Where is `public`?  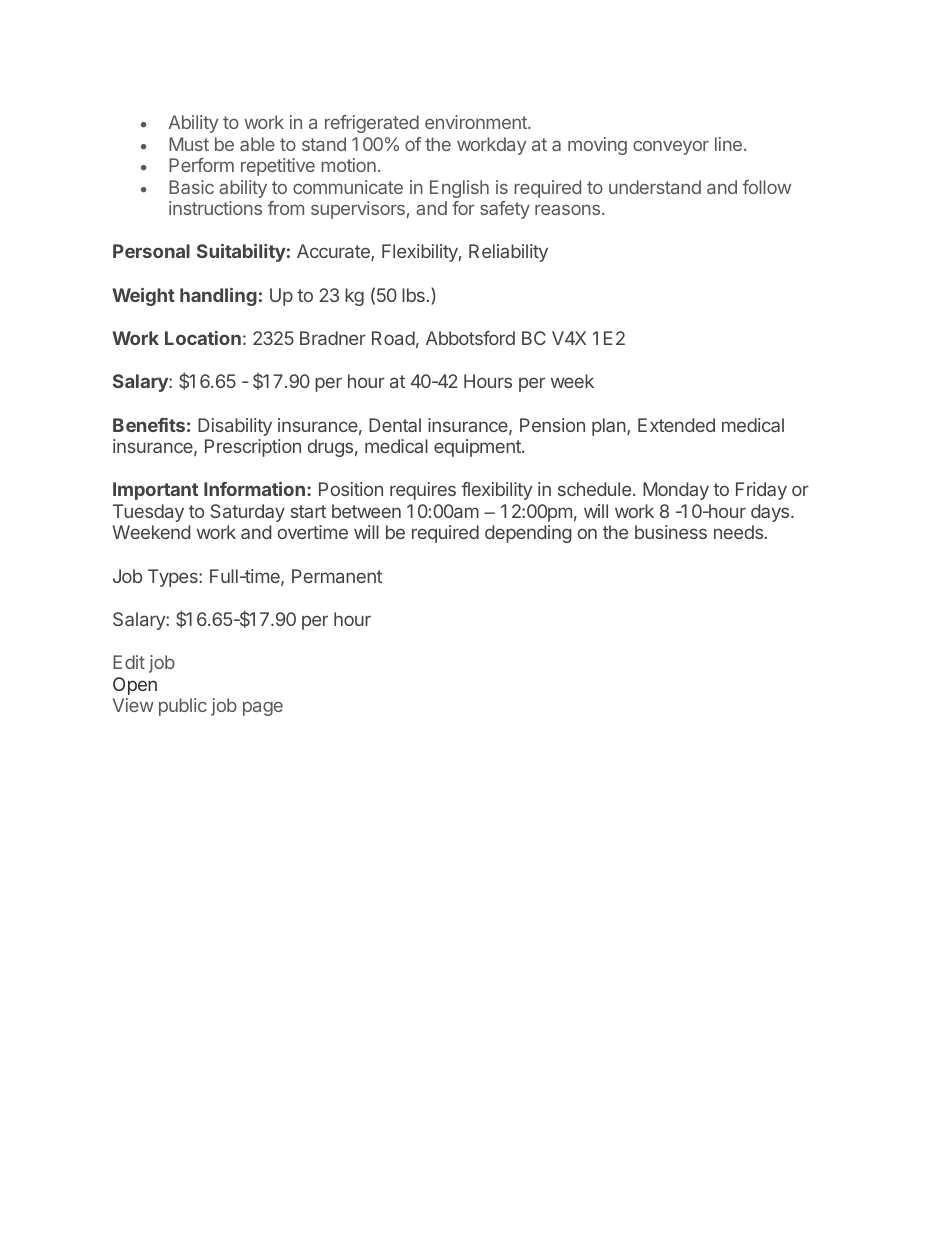 public is located at coordinates (183, 707).
